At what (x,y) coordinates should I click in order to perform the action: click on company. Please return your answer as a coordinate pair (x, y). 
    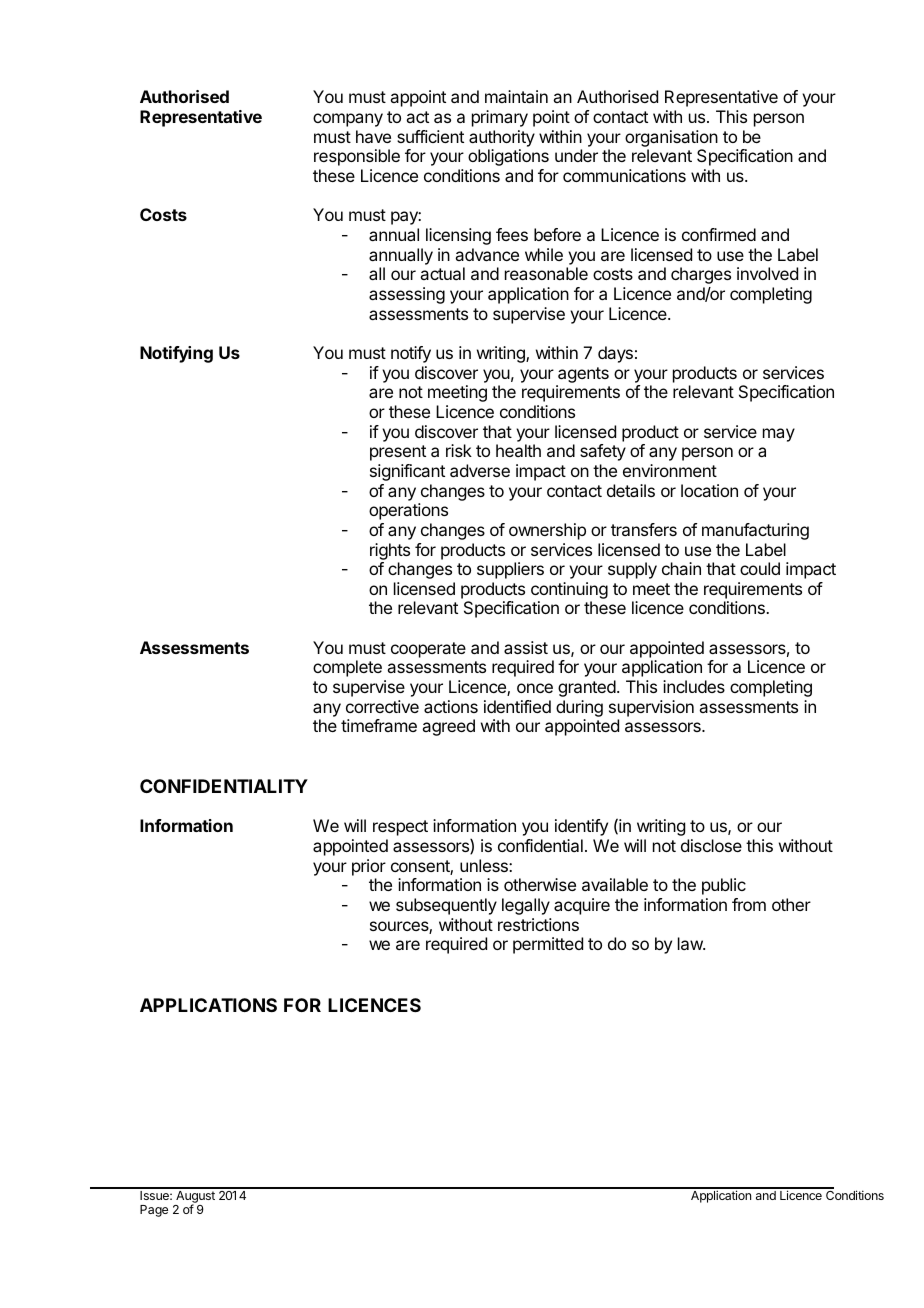
    Looking at the image, I should click on (348, 120).
